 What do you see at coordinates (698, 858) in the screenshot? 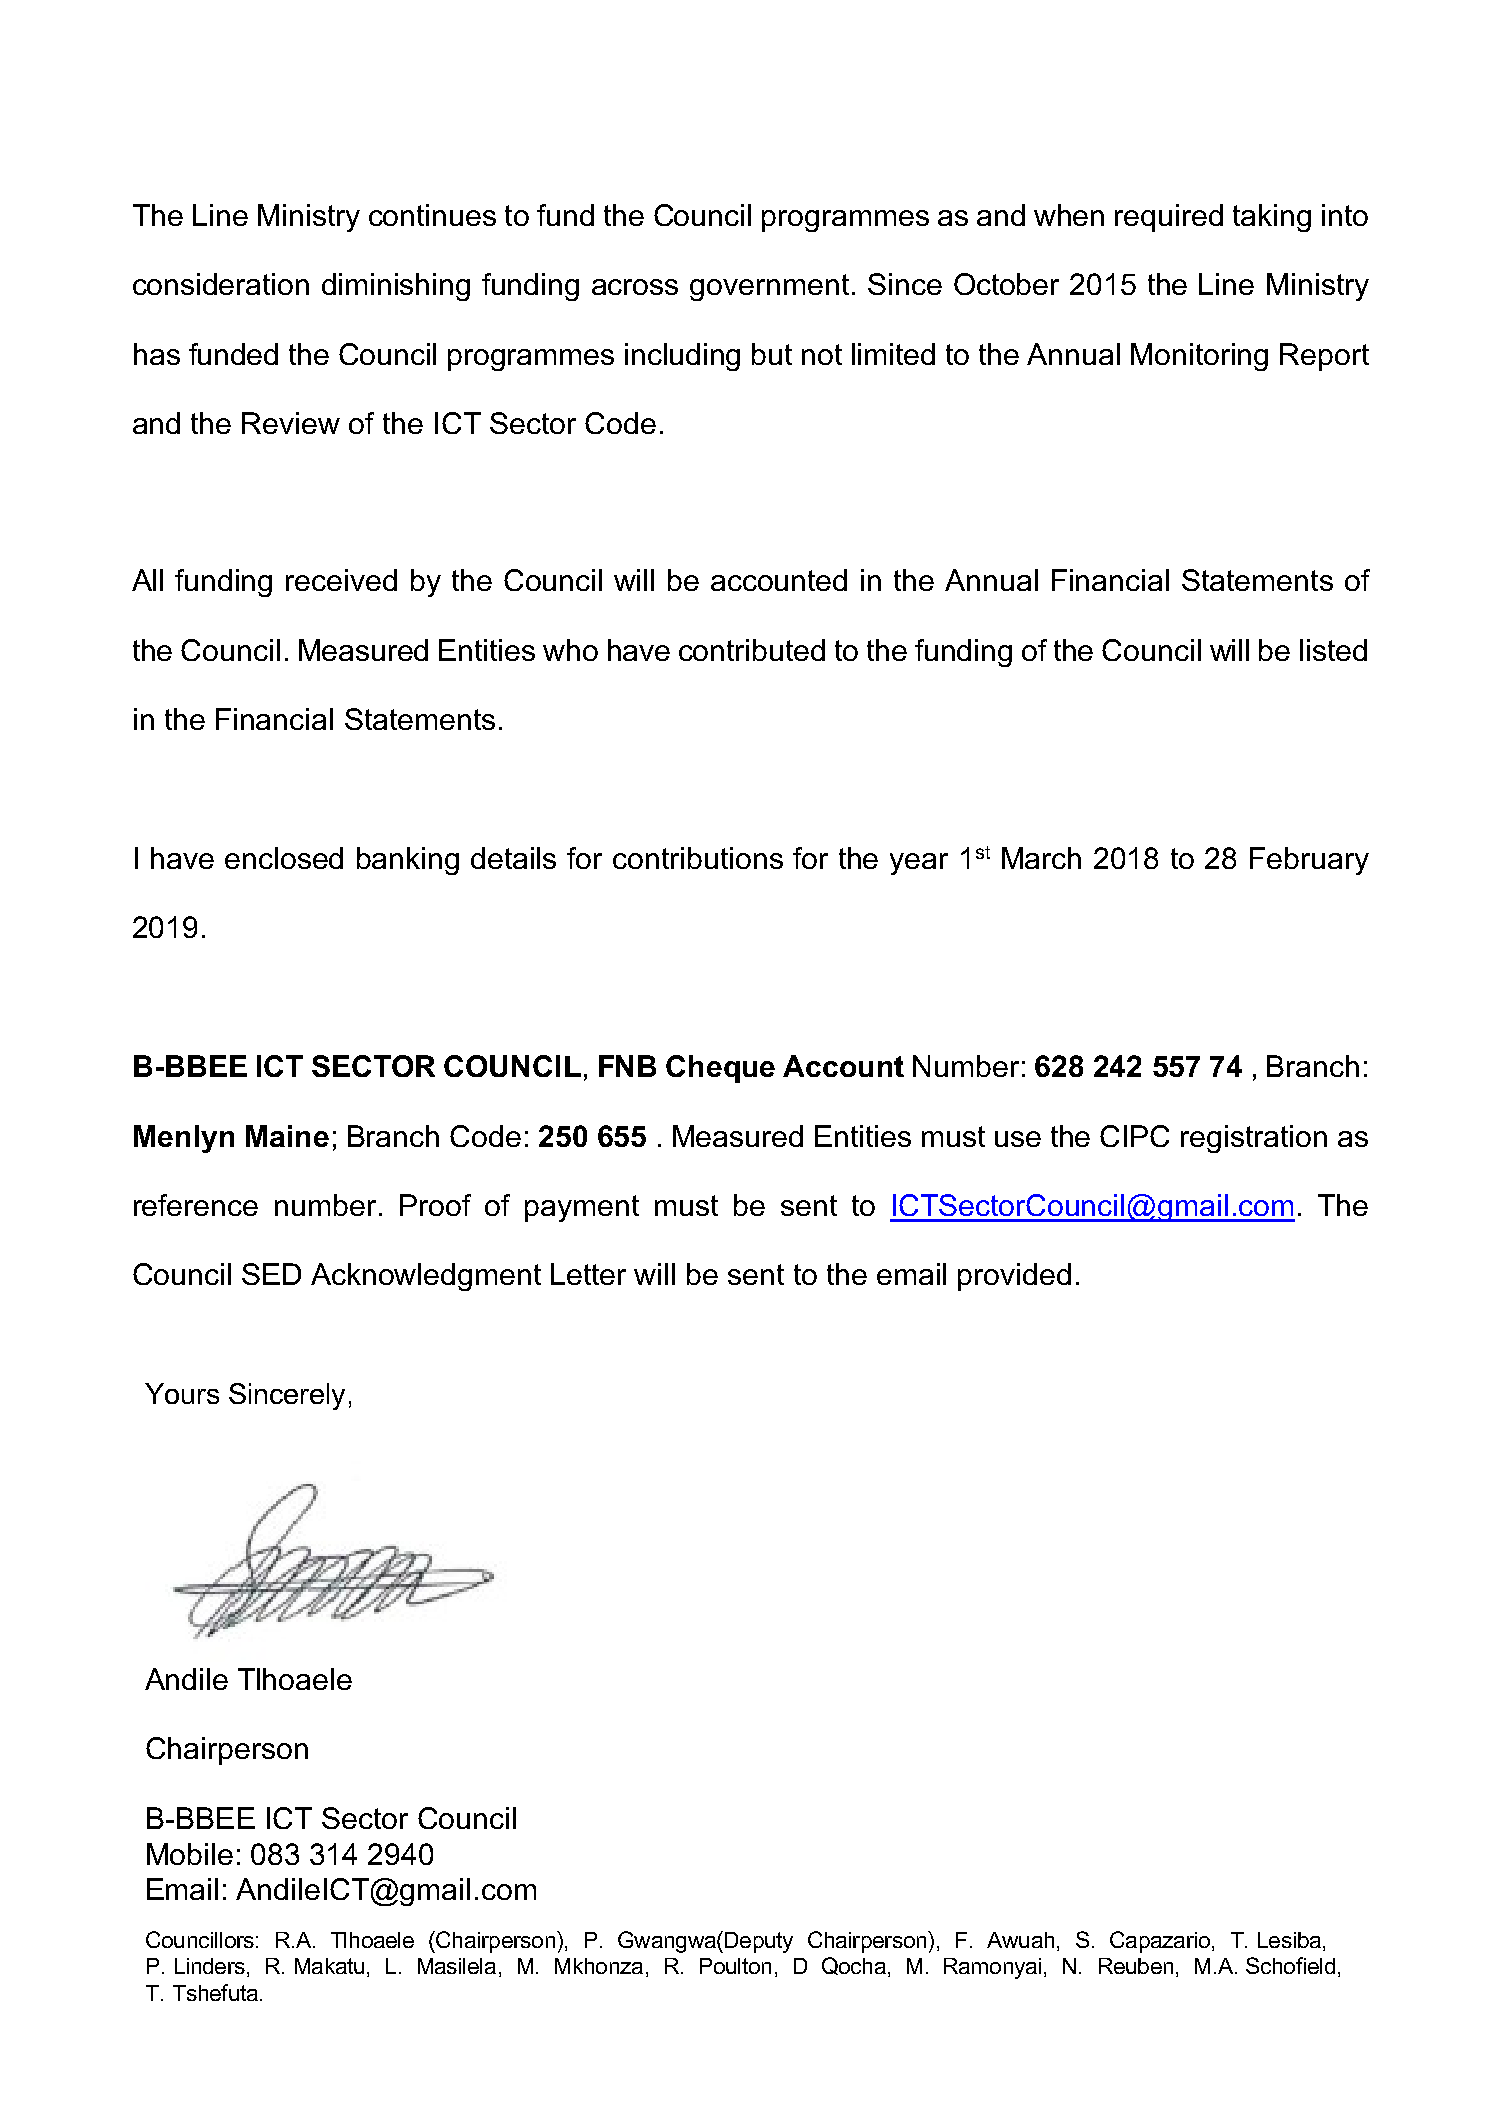
I see `contributions` at bounding box center [698, 858].
